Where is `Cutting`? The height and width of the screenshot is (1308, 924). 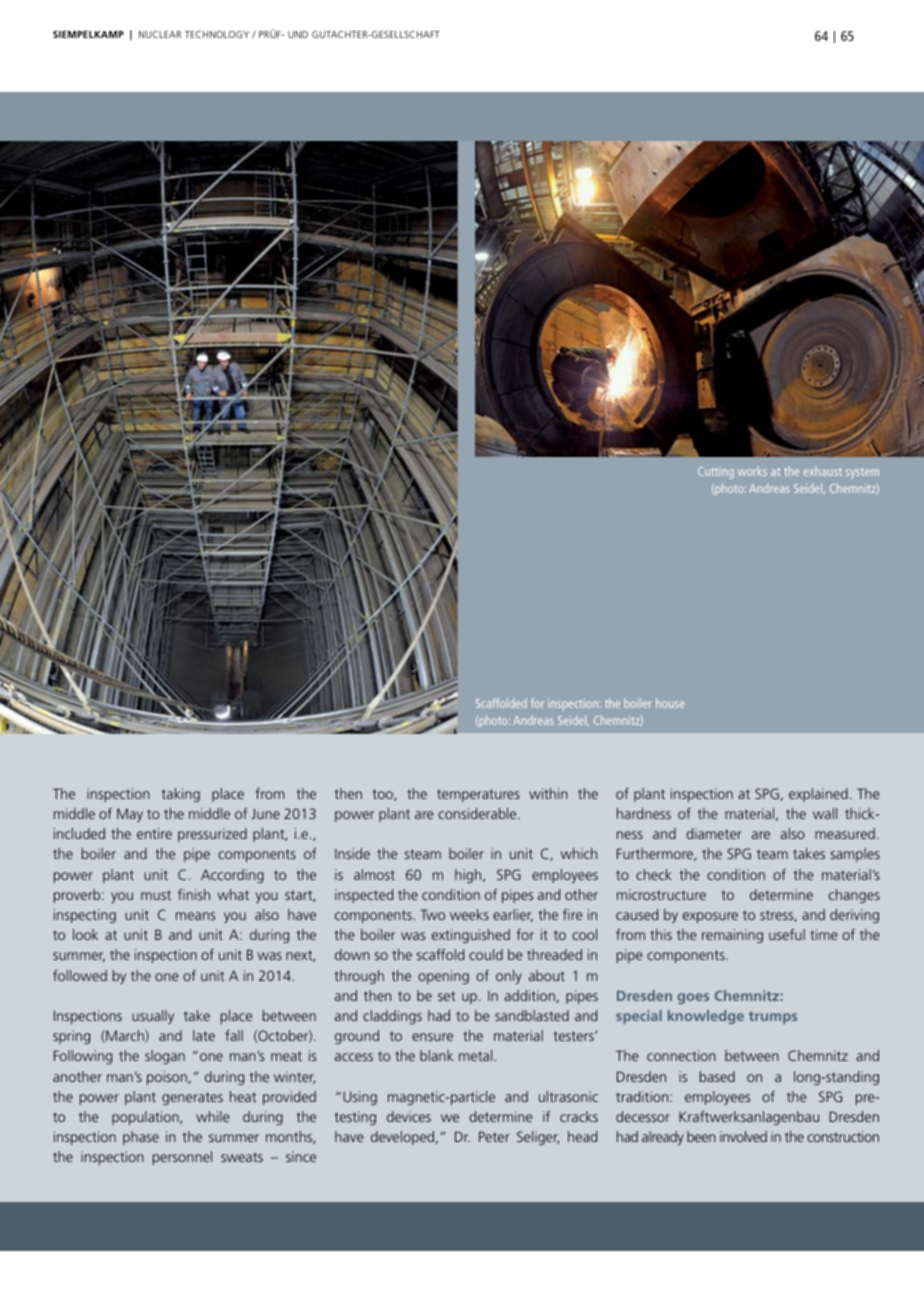
Cutting is located at coordinates (716, 473).
